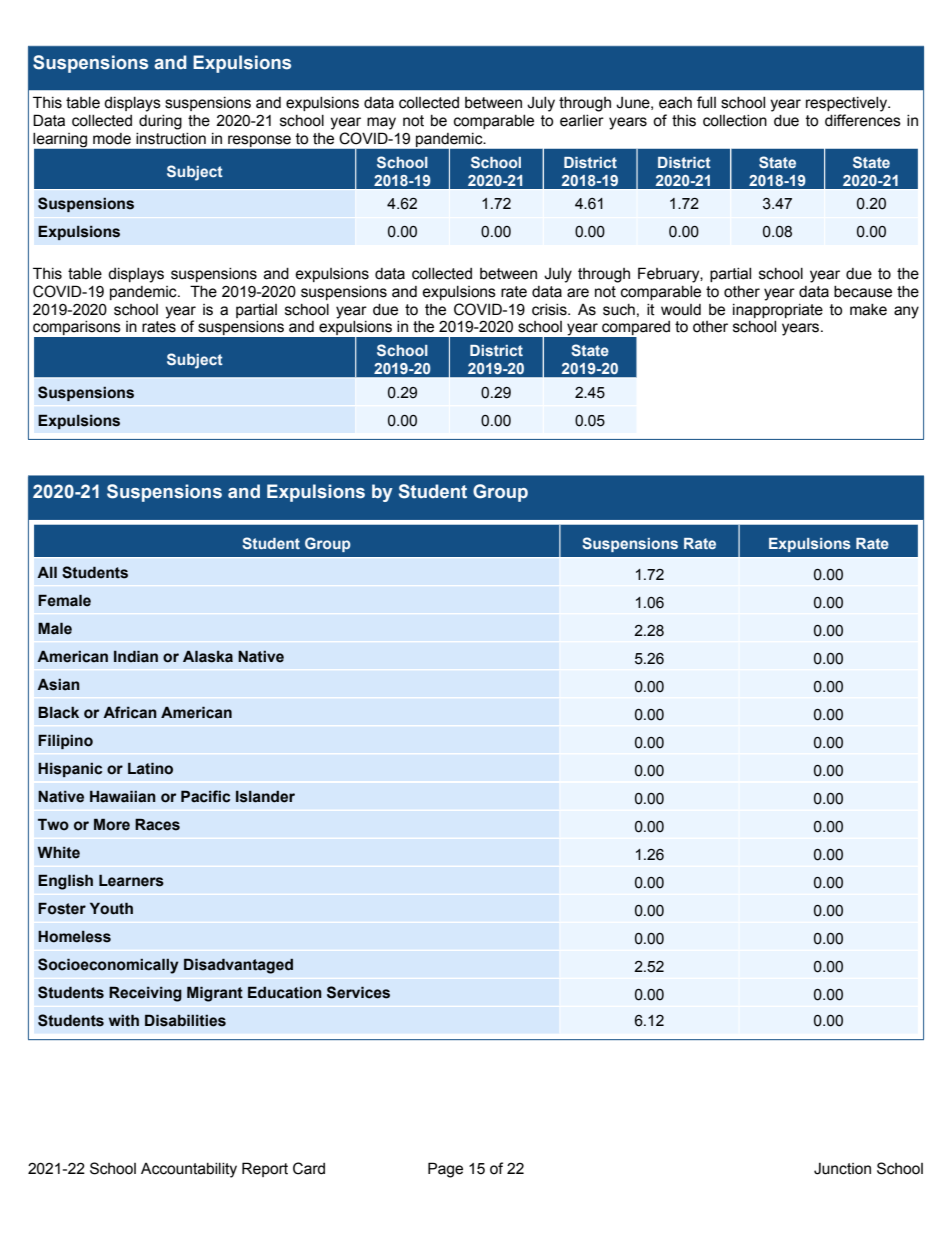  I want to click on Races, so click(157, 824).
